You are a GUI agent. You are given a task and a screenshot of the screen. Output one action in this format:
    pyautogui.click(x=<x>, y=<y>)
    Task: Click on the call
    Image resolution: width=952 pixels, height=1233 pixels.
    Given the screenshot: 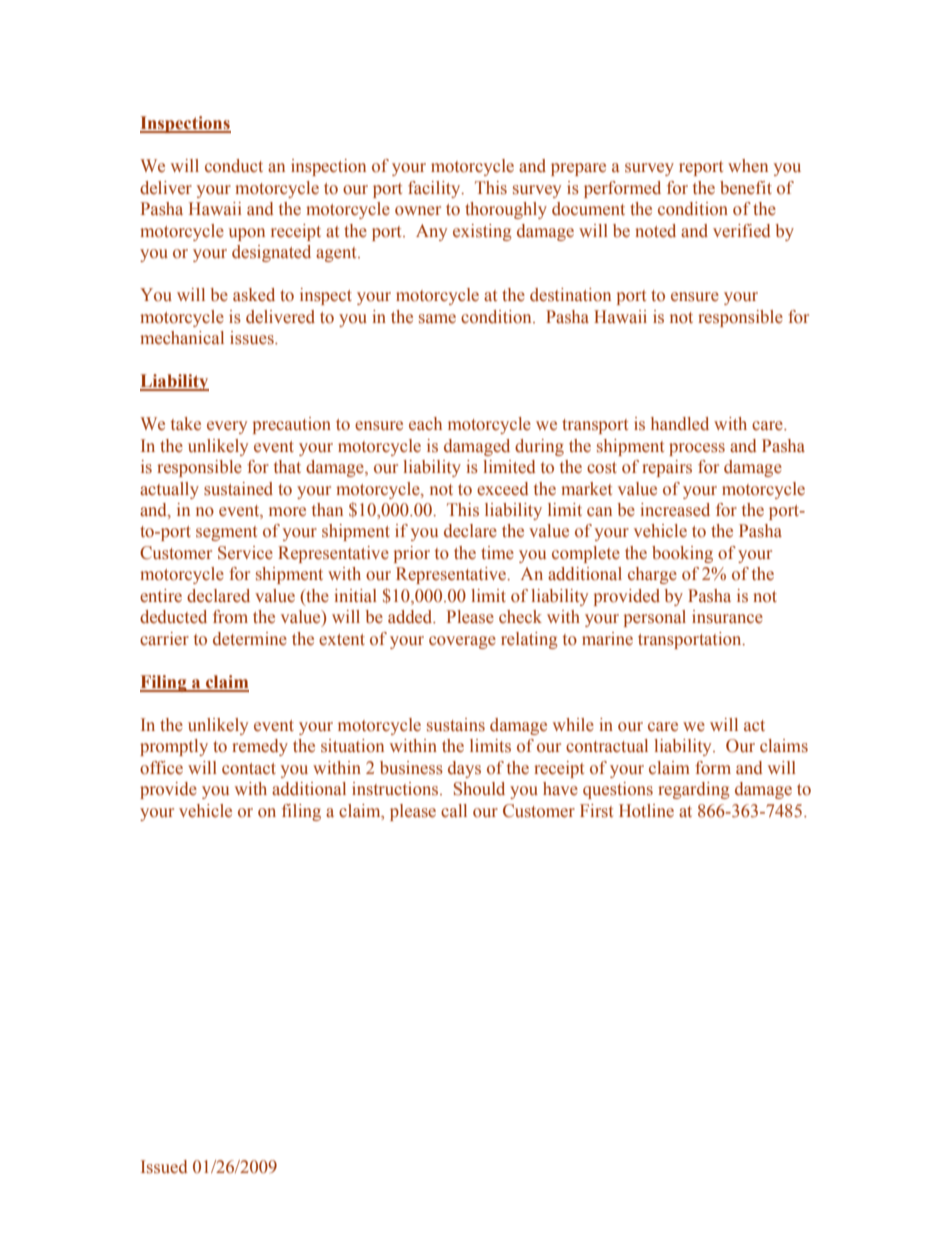 What is the action you would take?
    pyautogui.click(x=454, y=810)
